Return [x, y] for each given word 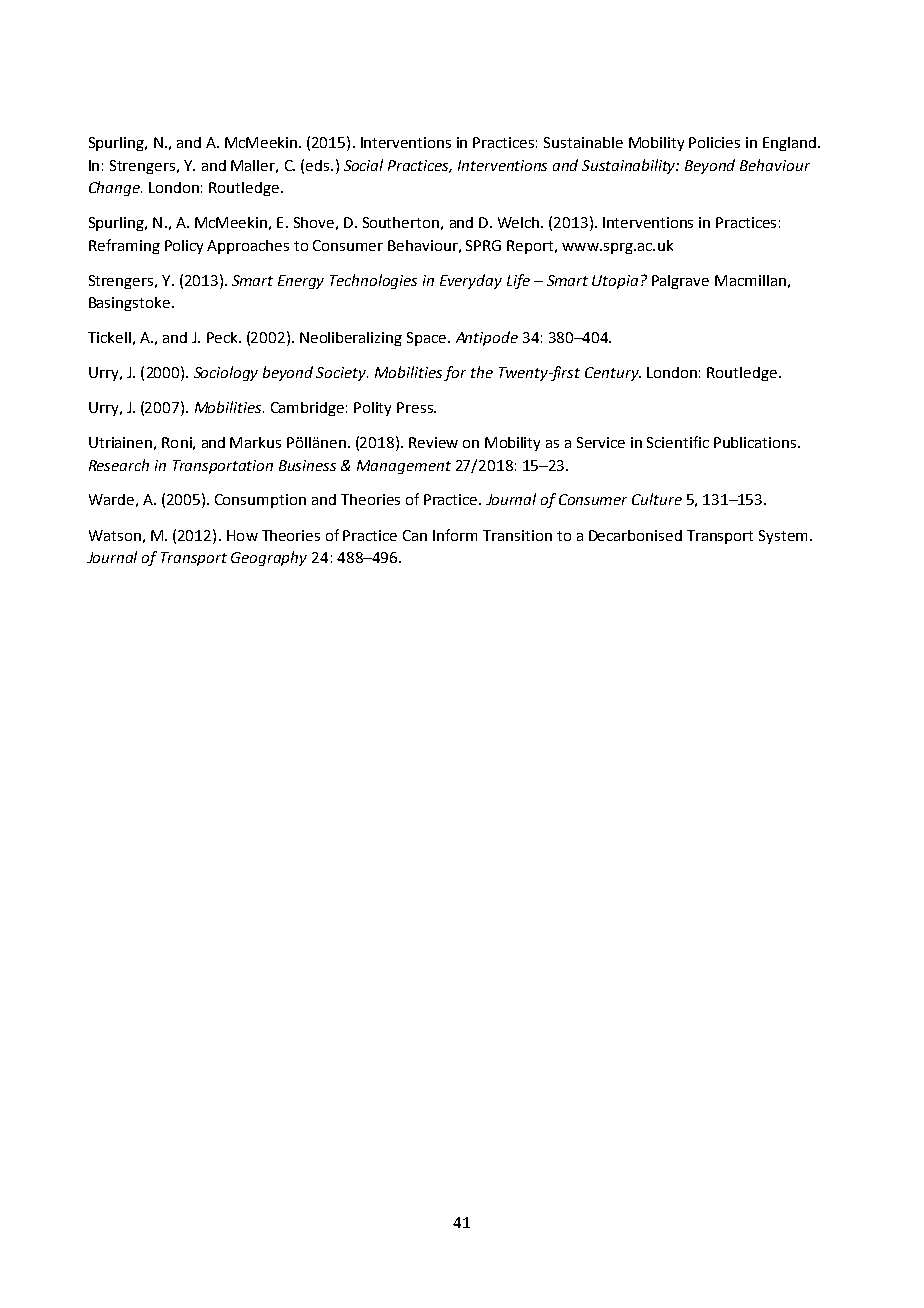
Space [428, 339]
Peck [223, 337]
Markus [255, 442]
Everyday [471, 281]
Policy [184, 247]
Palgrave [680, 282]
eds [319, 165]
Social [363, 165]
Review [433, 442]
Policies [714, 142]
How [242, 535]
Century [613, 374]
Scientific [678, 442]
